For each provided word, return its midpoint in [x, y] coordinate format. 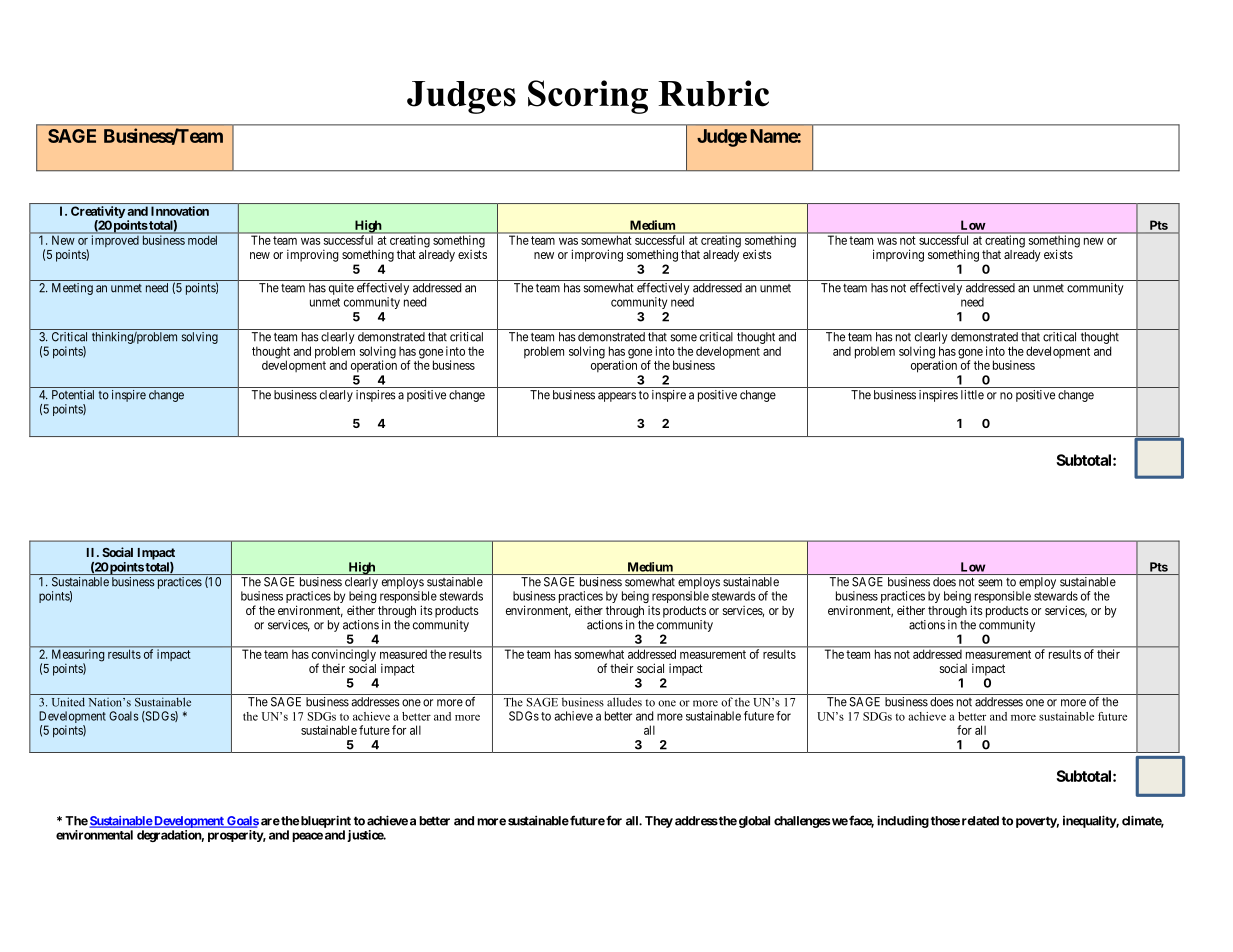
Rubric [713, 93]
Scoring [588, 97]
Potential [73, 395]
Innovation [180, 211]
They [659, 822]
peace [307, 837]
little [972, 395]
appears [617, 397]
